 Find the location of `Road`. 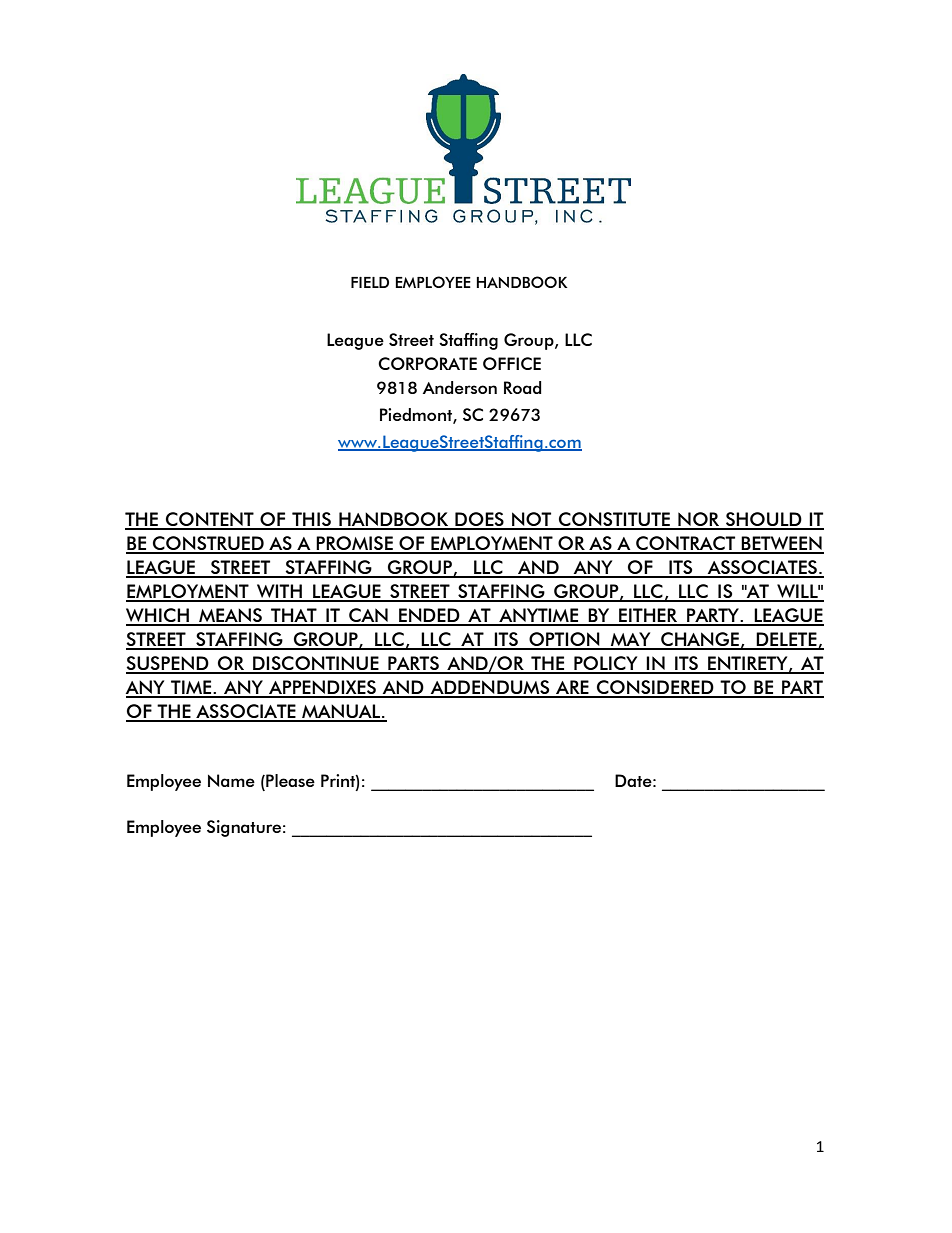

Road is located at coordinates (523, 387).
